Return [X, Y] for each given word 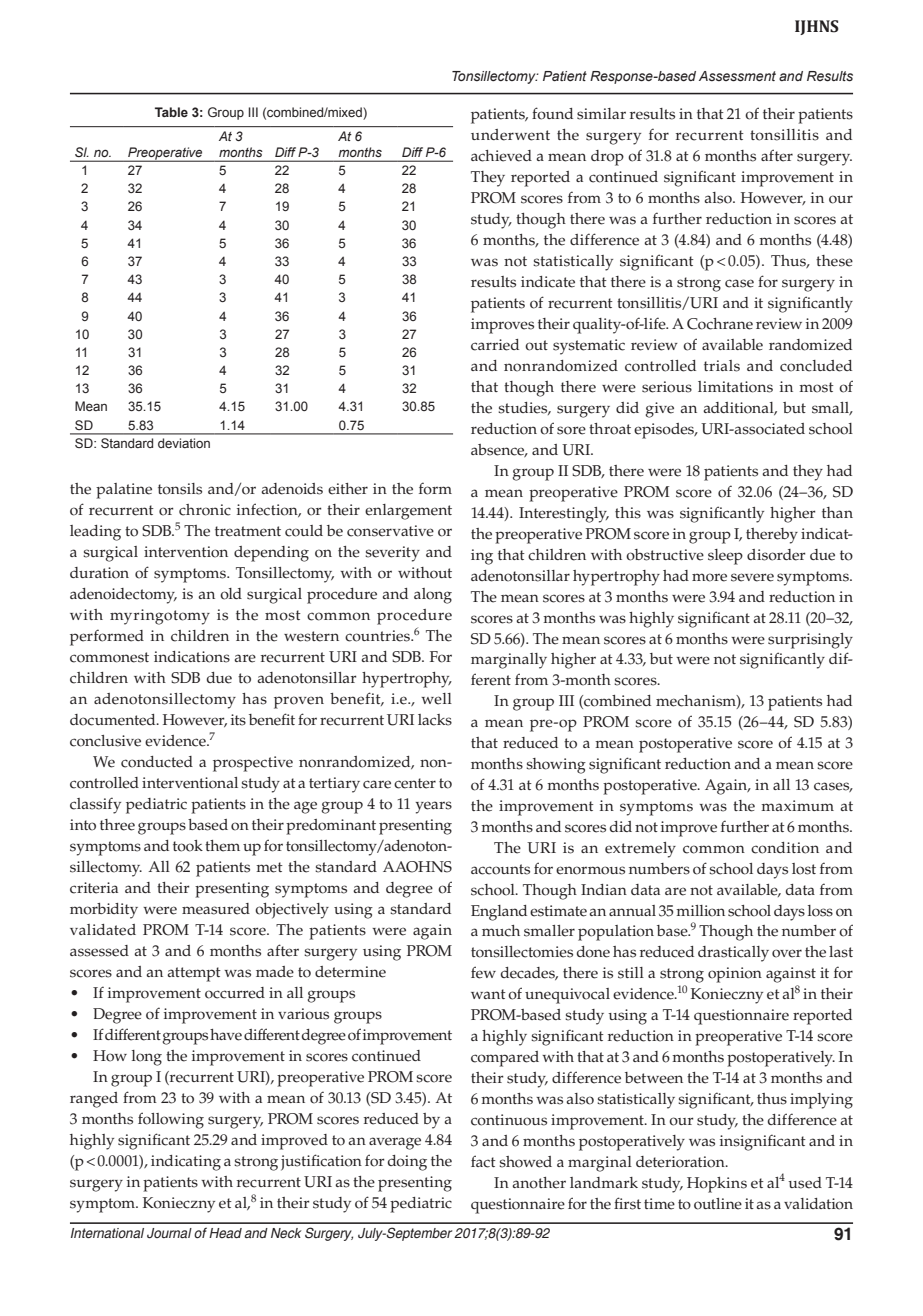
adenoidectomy [123, 596]
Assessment [737, 76]
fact [483, 1161]
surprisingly [810, 641]
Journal [169, 1233]
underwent [510, 135]
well [436, 699]
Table [171, 112]
